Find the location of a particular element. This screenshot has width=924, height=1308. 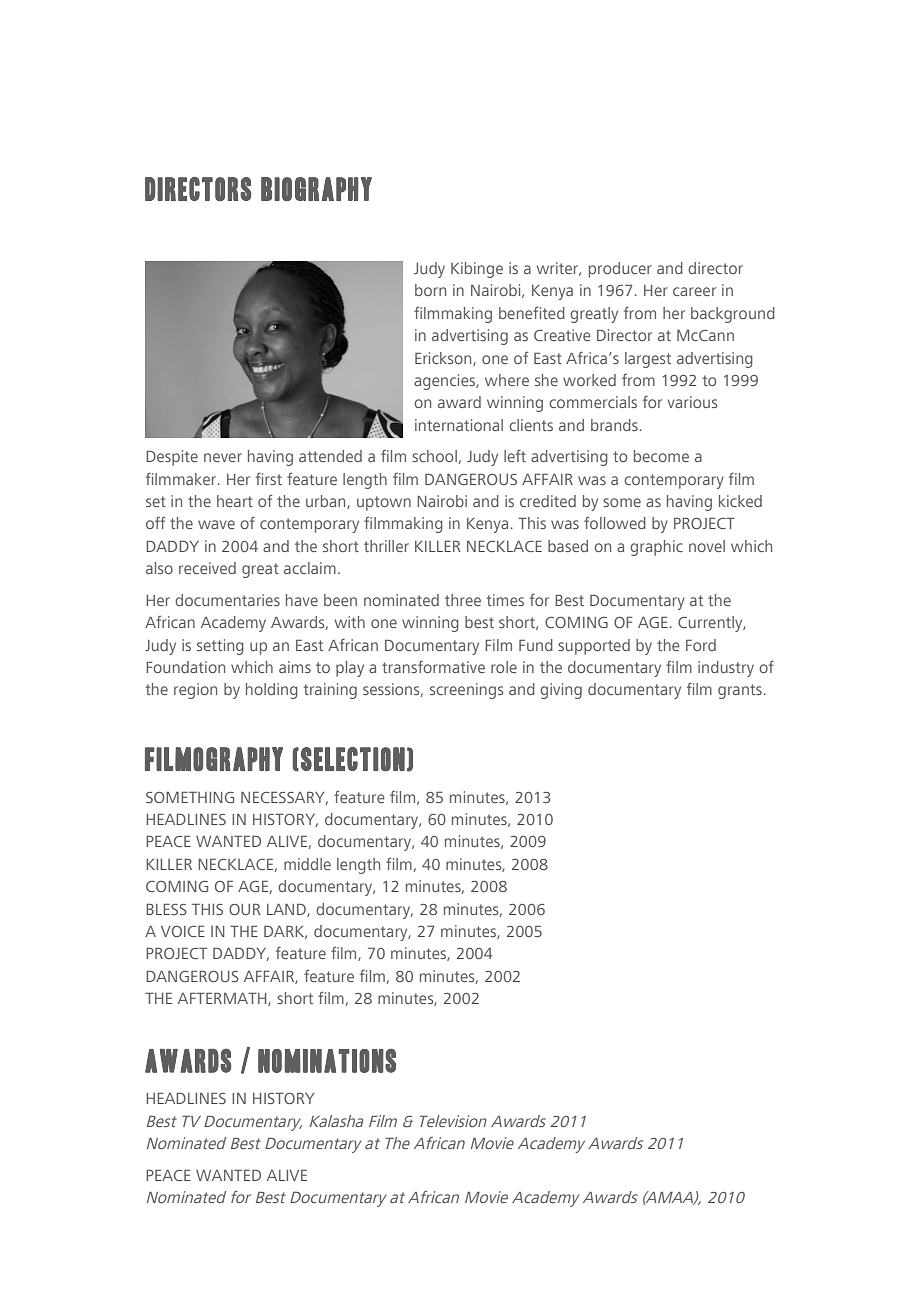

Ford is located at coordinates (701, 645).
